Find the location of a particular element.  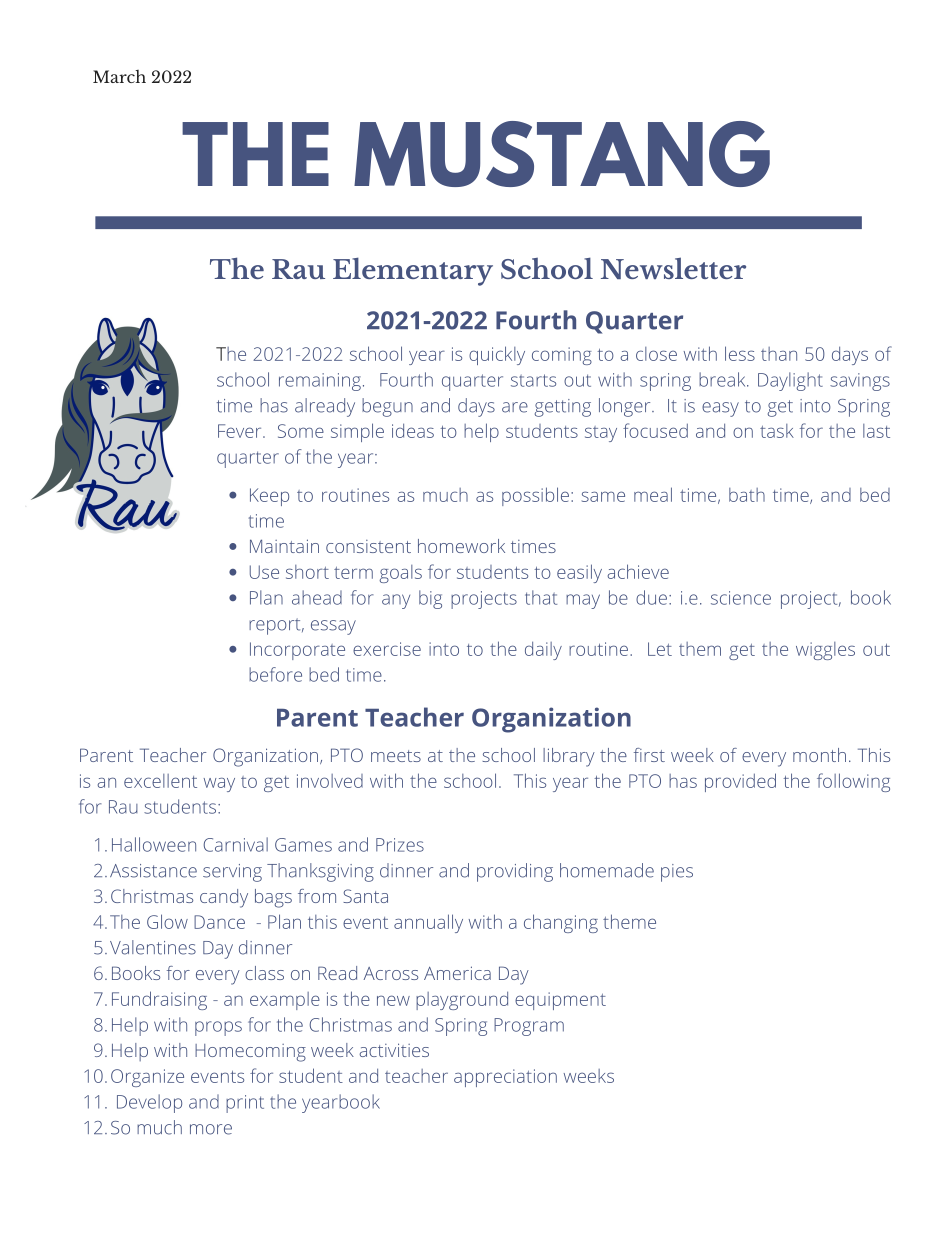

getting is located at coordinates (563, 408).
